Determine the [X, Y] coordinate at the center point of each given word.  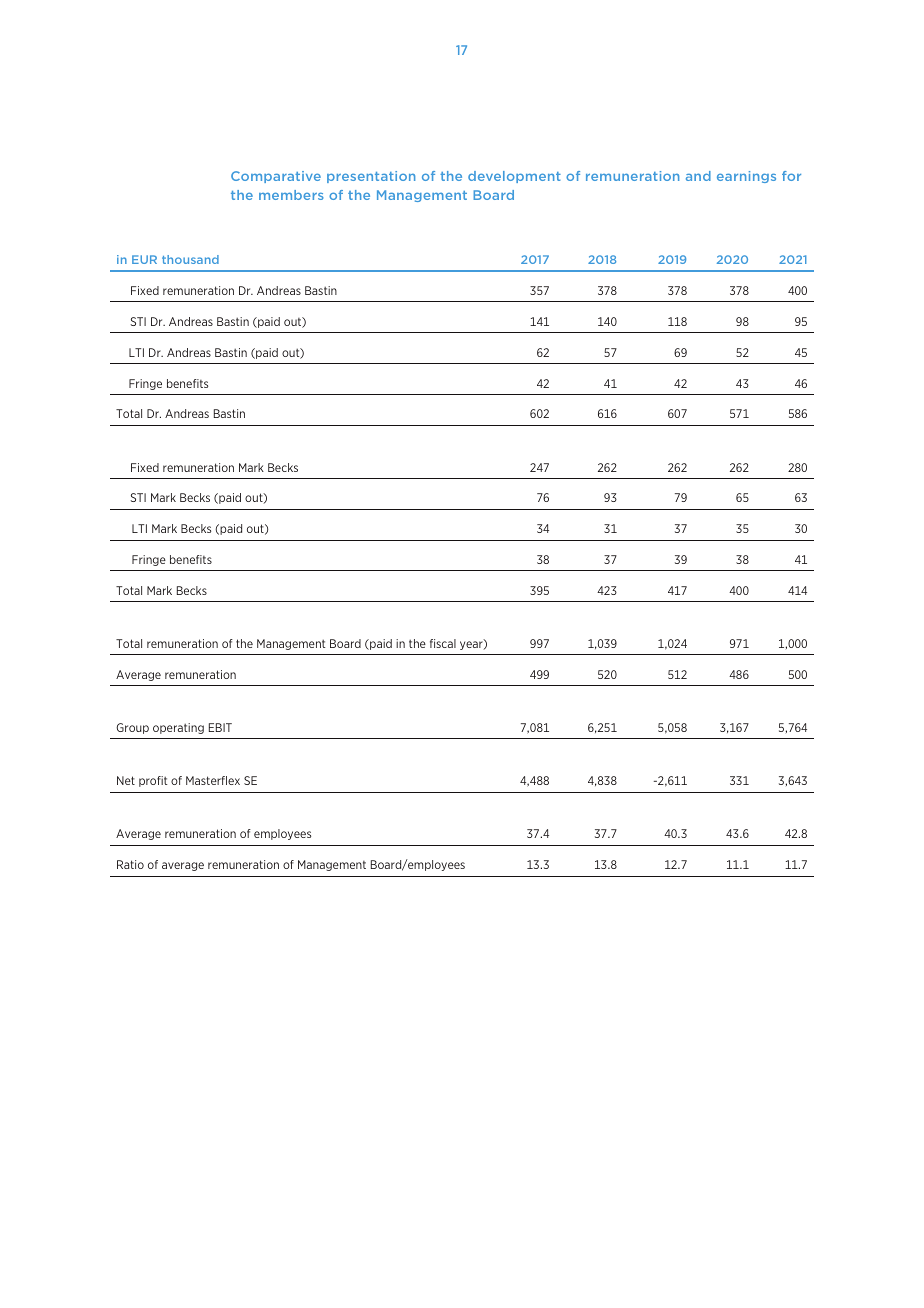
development [514, 177]
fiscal [443, 643]
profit [153, 781]
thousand [190, 259]
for [791, 176]
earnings [746, 177]
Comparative [276, 177]
